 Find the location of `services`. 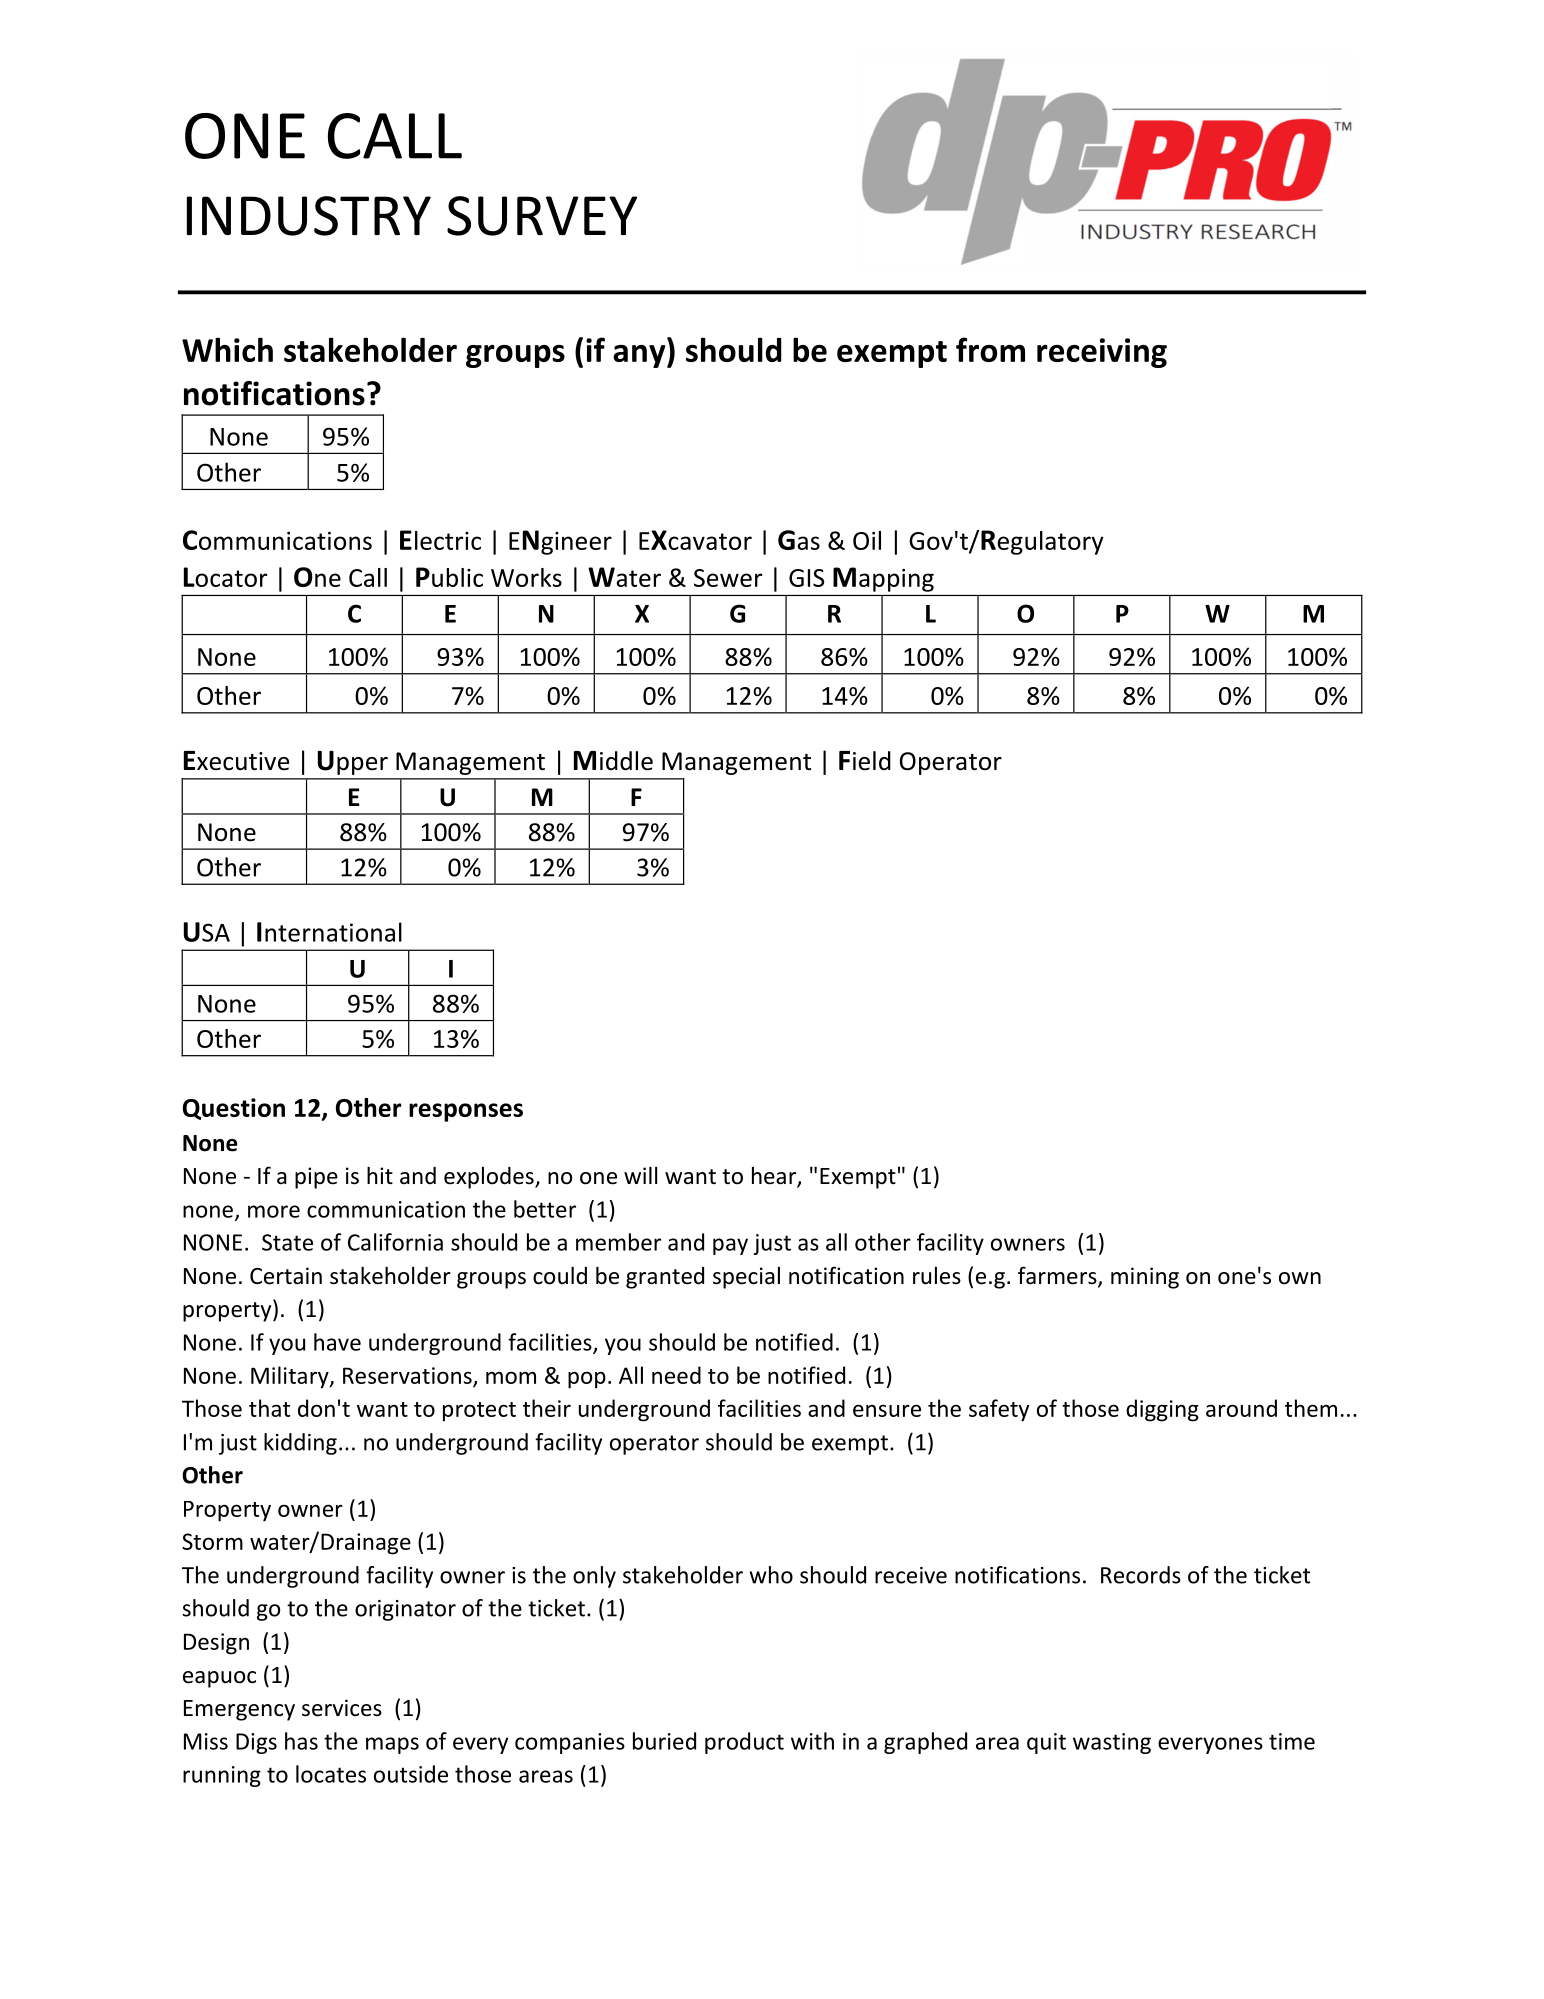

services is located at coordinates (342, 1708).
